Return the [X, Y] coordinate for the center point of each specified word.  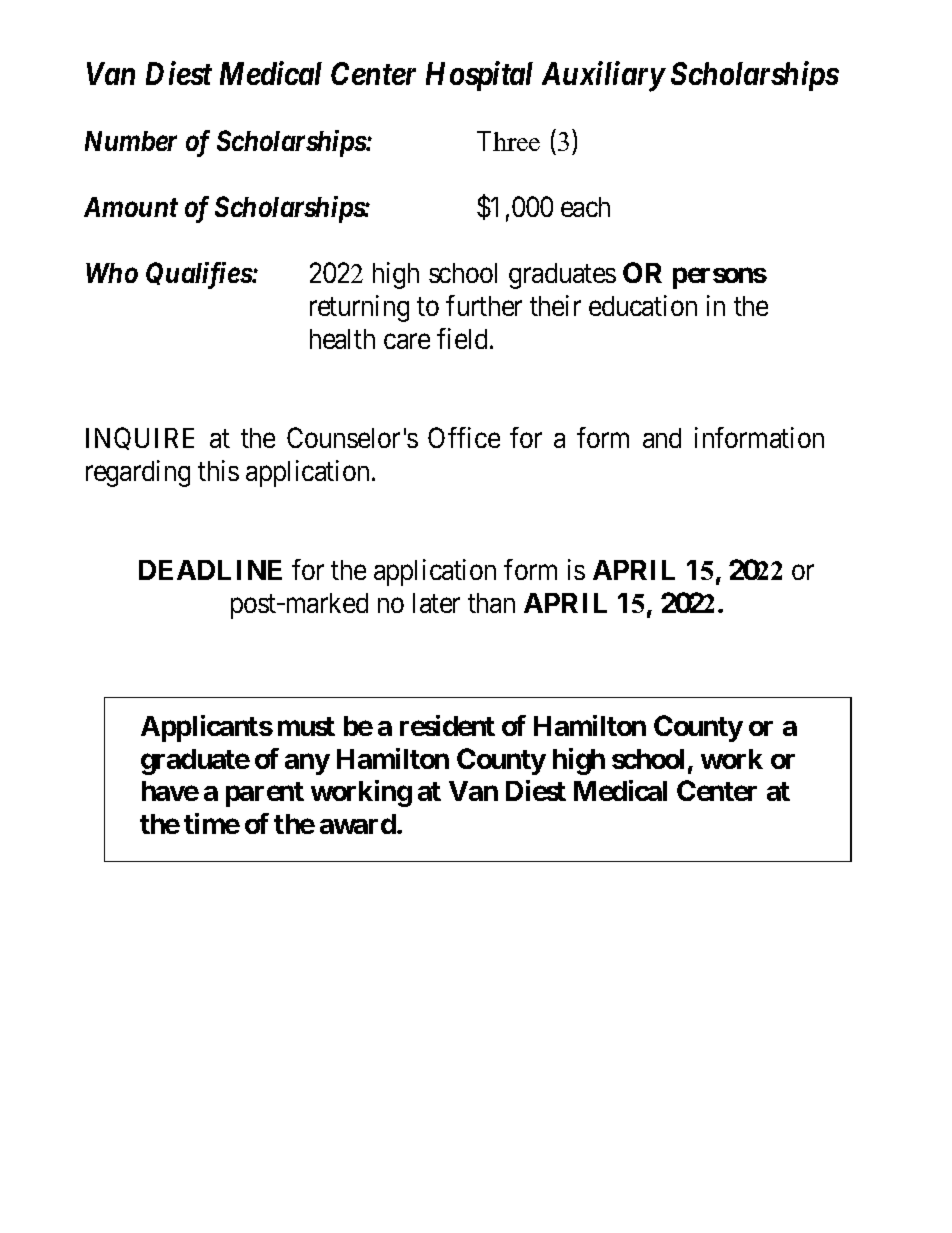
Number [131, 141]
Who [112, 273]
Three [508, 141]
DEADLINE [210, 570]
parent [265, 794]
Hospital [479, 76]
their [555, 305]
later [436, 603]
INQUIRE [140, 438]
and [662, 438]
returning [359, 308]
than [491, 603]
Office [464, 437]
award [359, 824]
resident [447, 725]
